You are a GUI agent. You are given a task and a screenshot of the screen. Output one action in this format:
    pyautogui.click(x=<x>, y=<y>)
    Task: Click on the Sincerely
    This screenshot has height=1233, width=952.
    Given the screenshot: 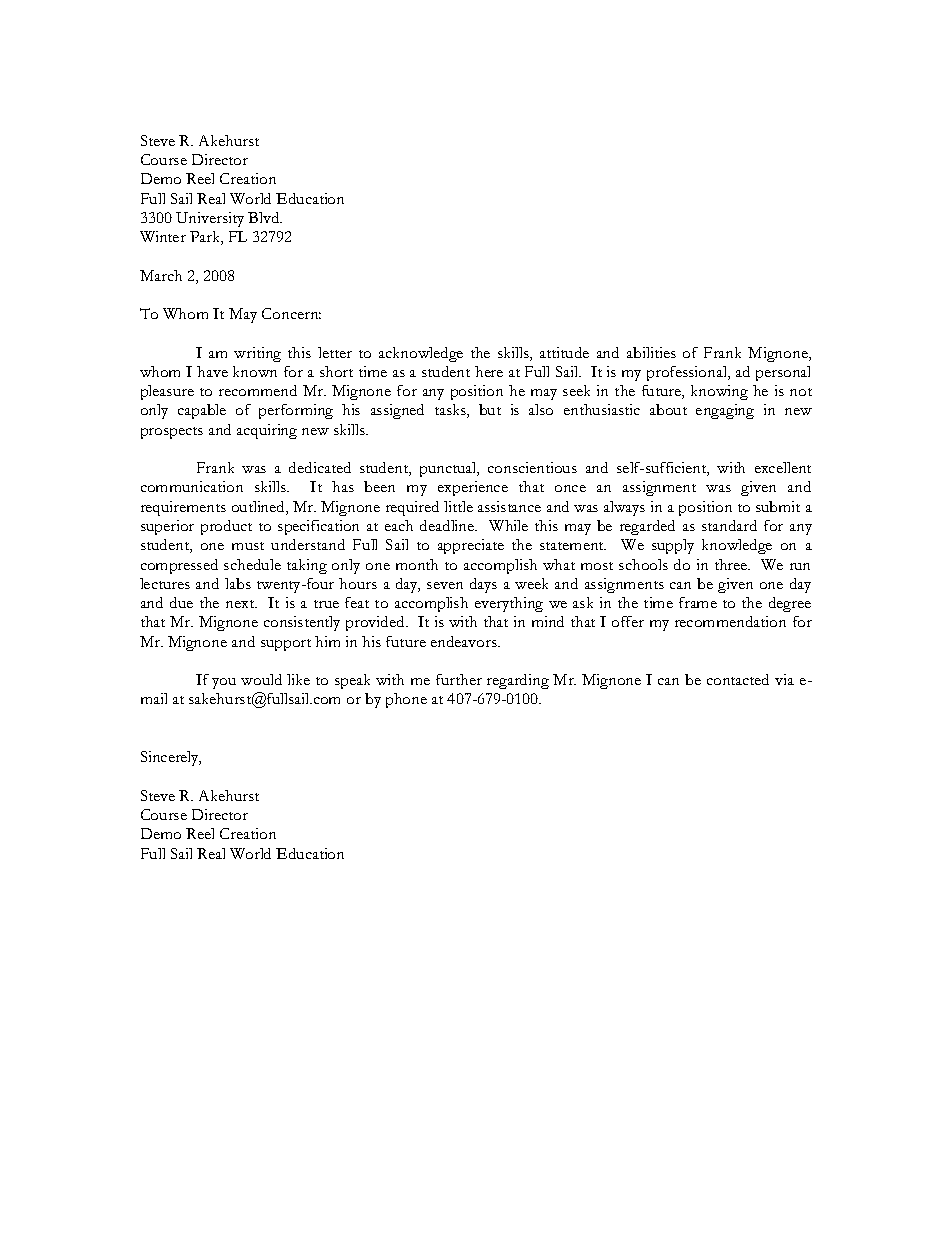 What is the action you would take?
    pyautogui.click(x=171, y=758)
